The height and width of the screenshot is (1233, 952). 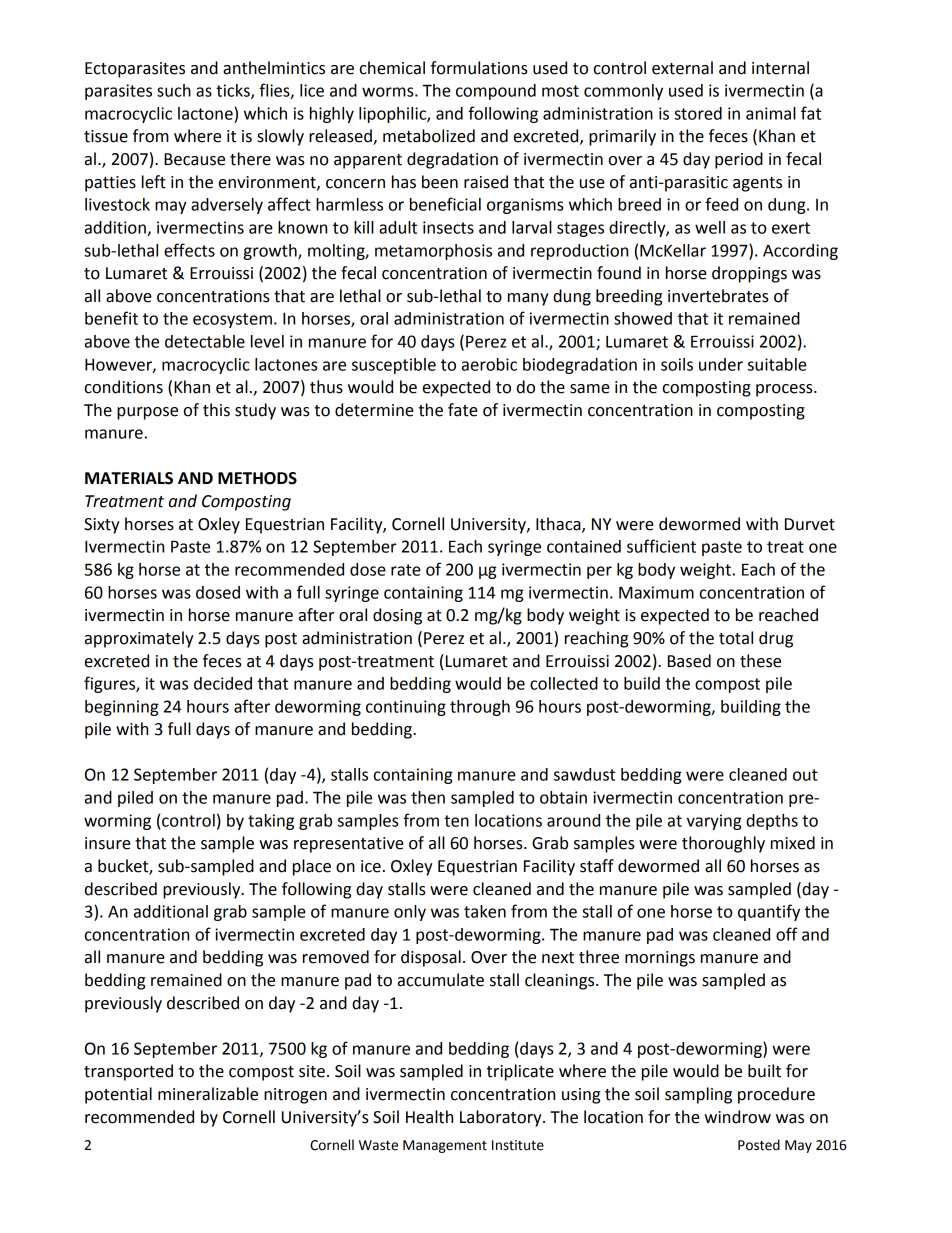 I want to click on such, so click(x=174, y=90).
